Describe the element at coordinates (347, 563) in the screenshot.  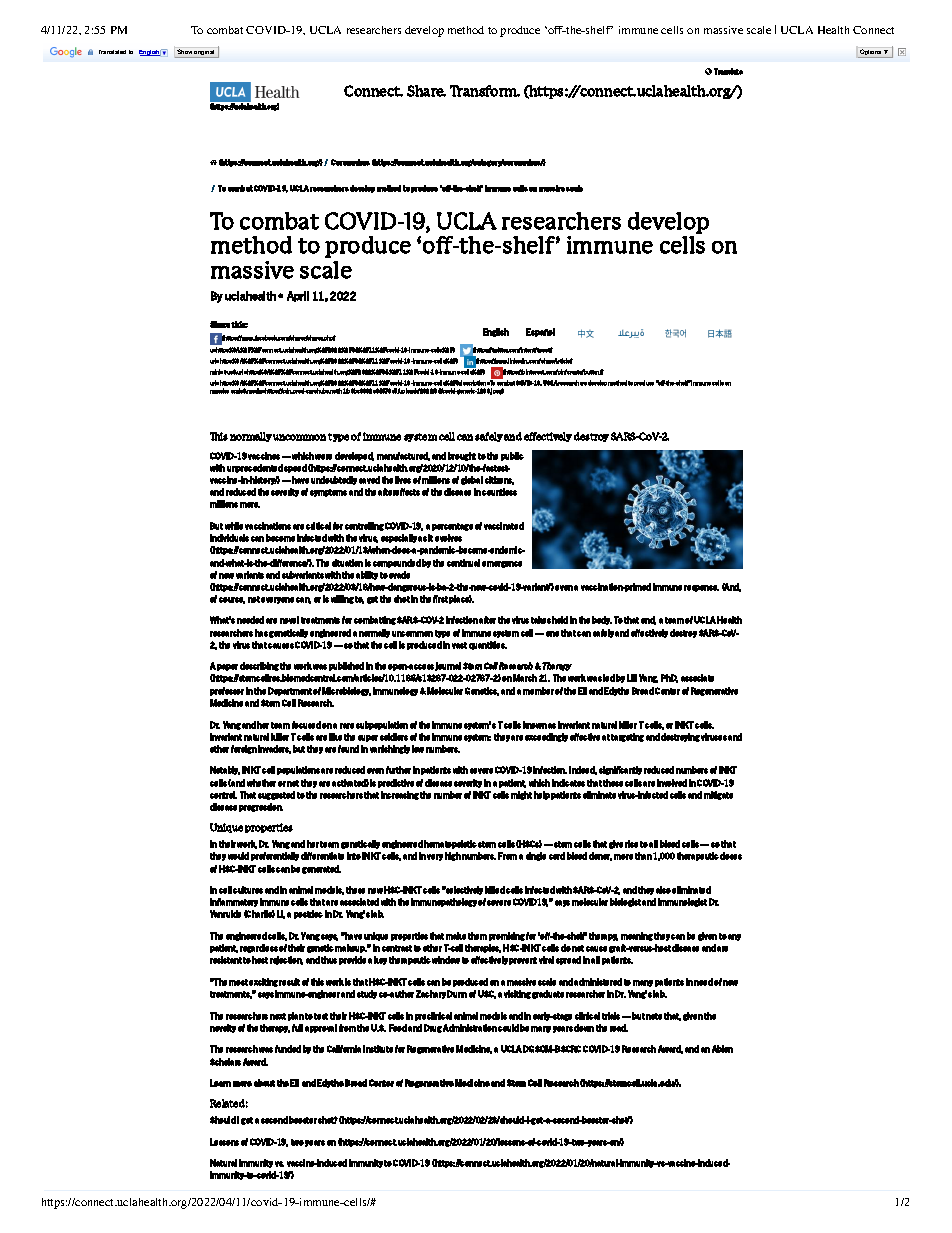
I see `situation` at that location.
